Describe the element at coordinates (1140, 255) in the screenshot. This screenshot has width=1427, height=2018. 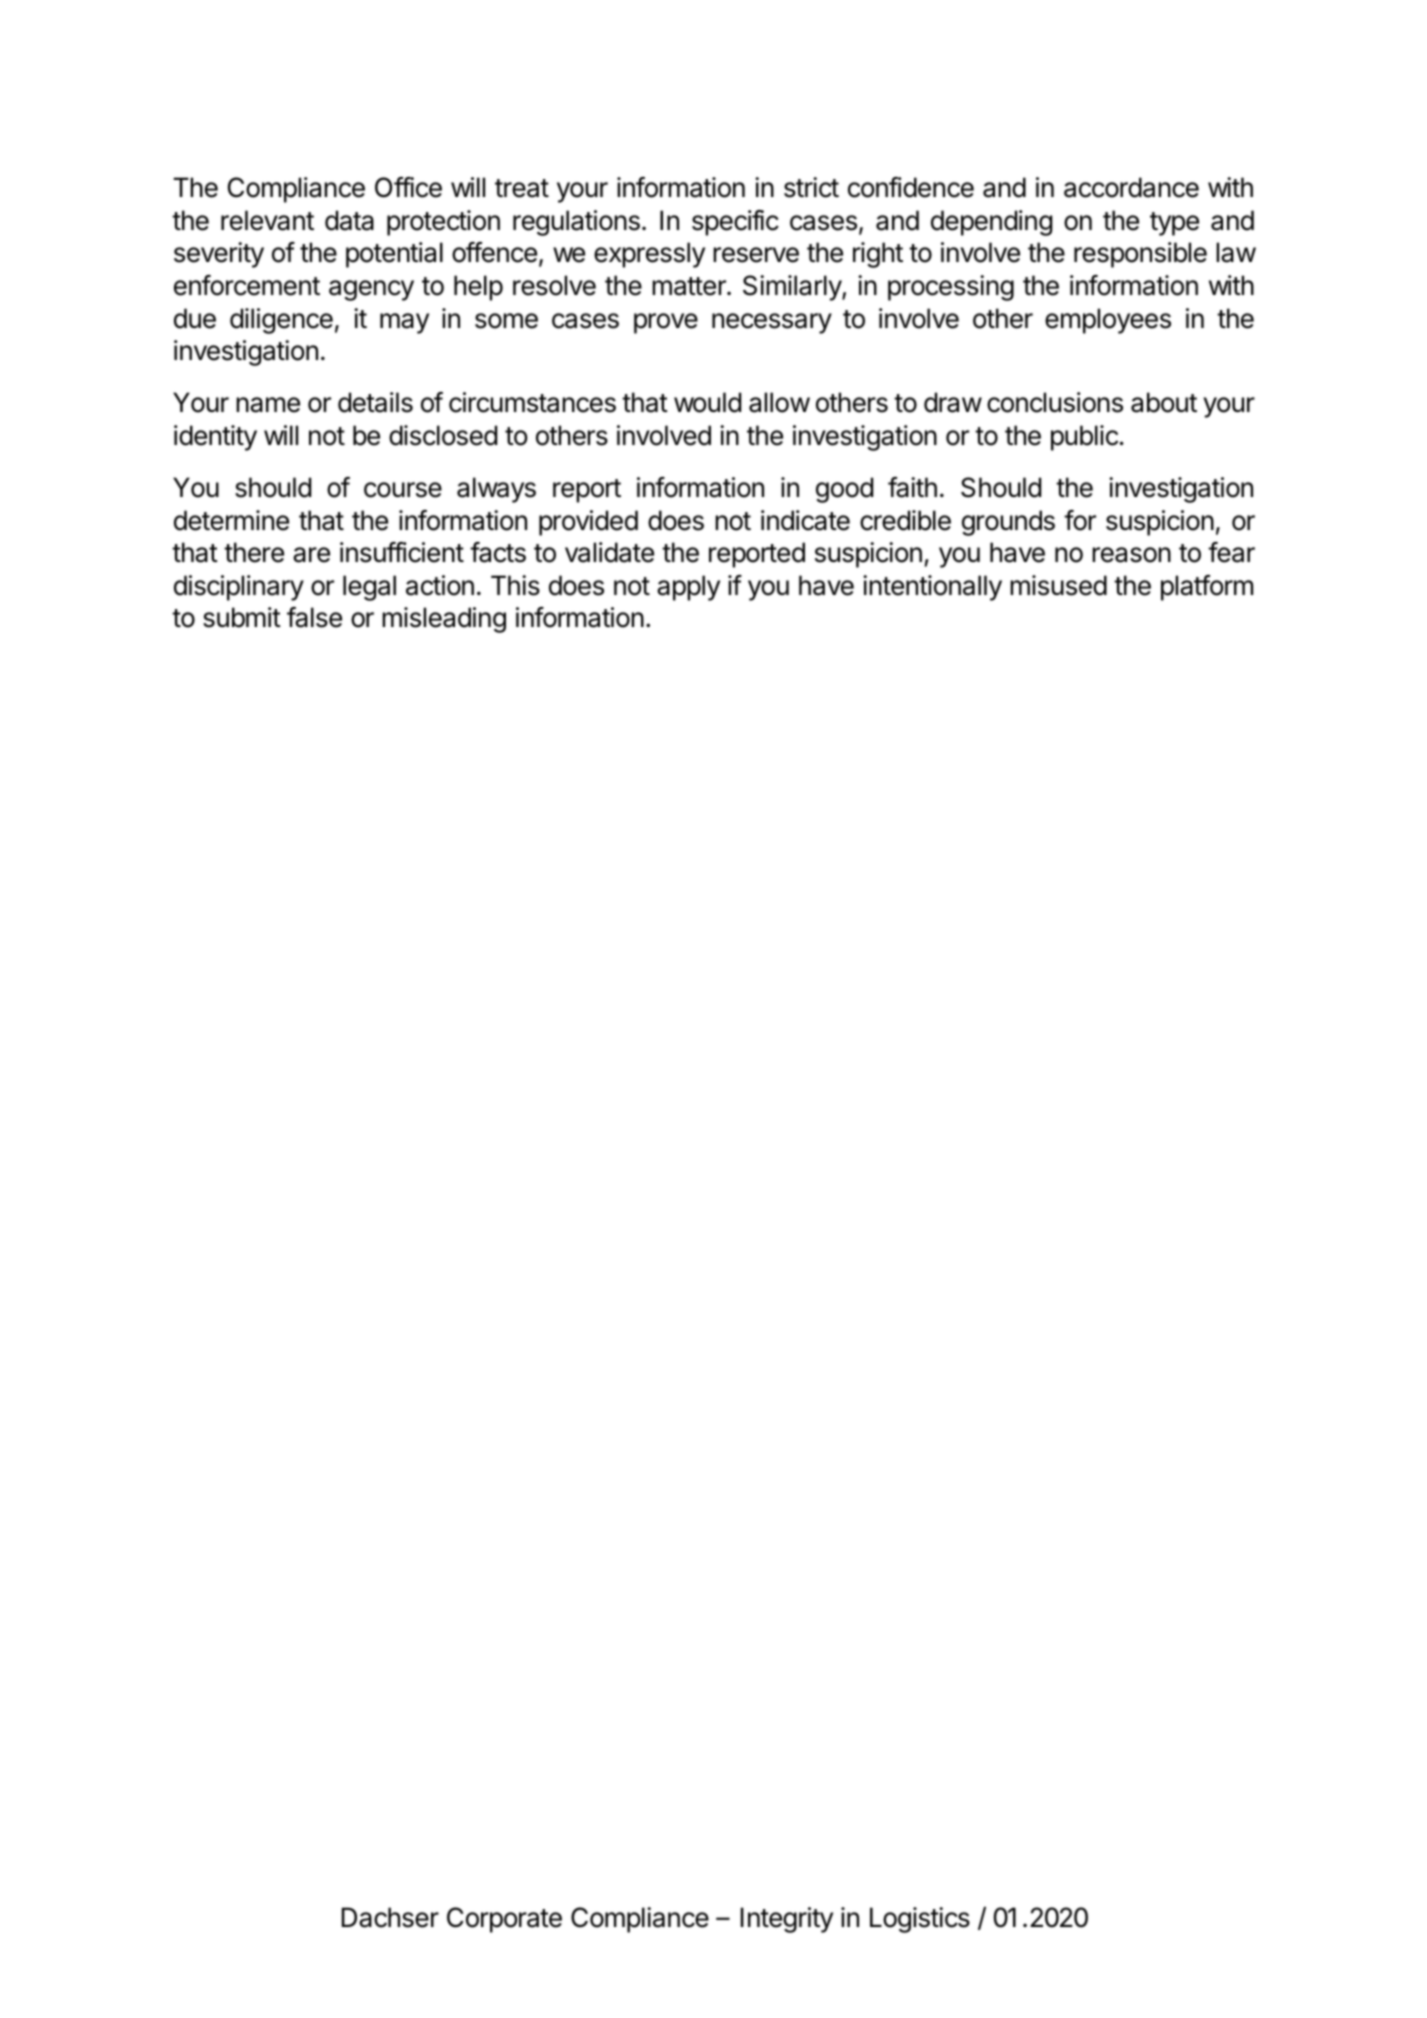
I see `responsible` at that location.
